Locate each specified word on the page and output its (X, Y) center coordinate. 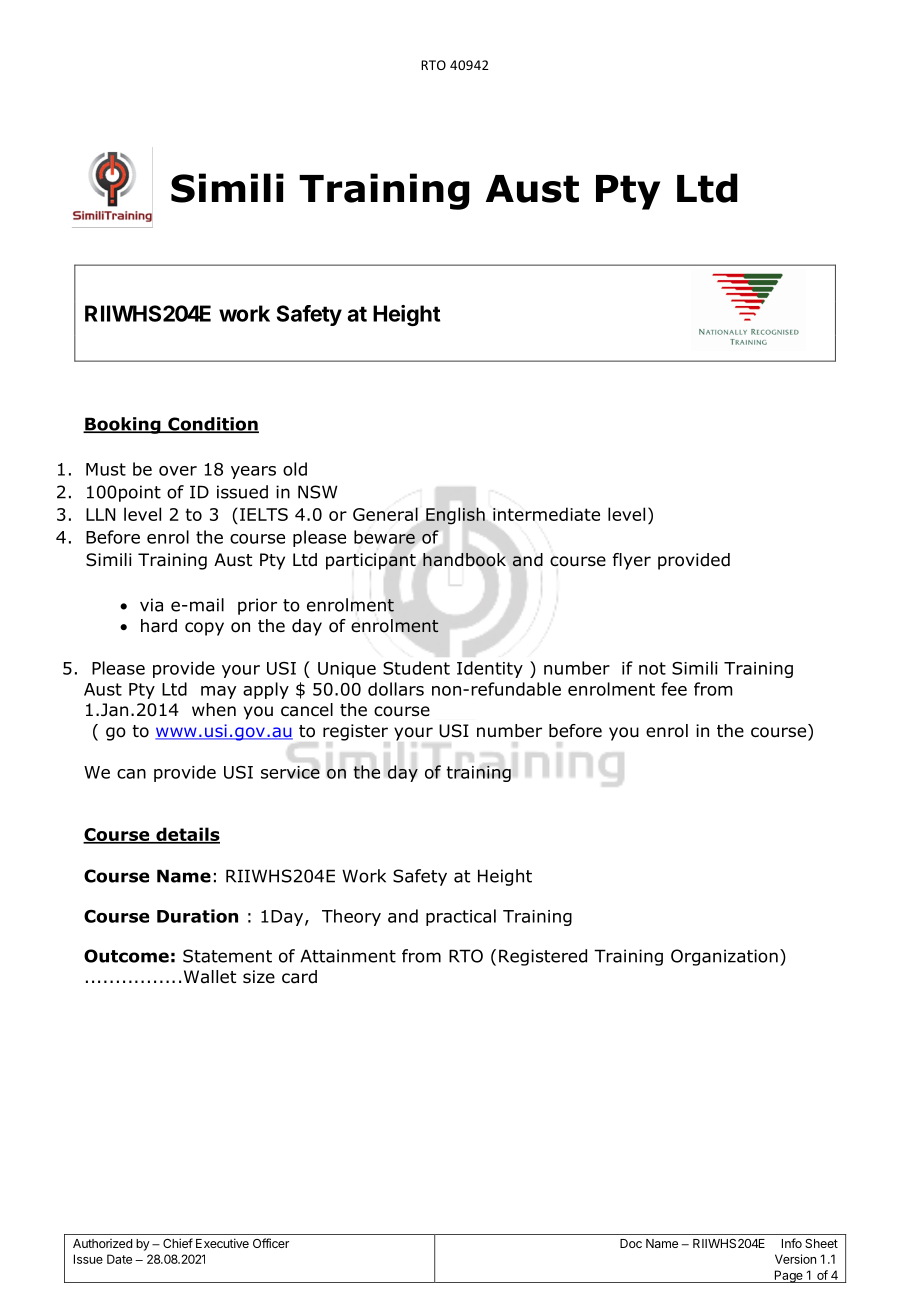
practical (461, 917)
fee (674, 689)
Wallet (210, 977)
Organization (724, 957)
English (455, 516)
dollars (396, 689)
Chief (178, 1243)
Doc (631, 1243)
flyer (632, 561)
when (214, 710)
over (178, 471)
